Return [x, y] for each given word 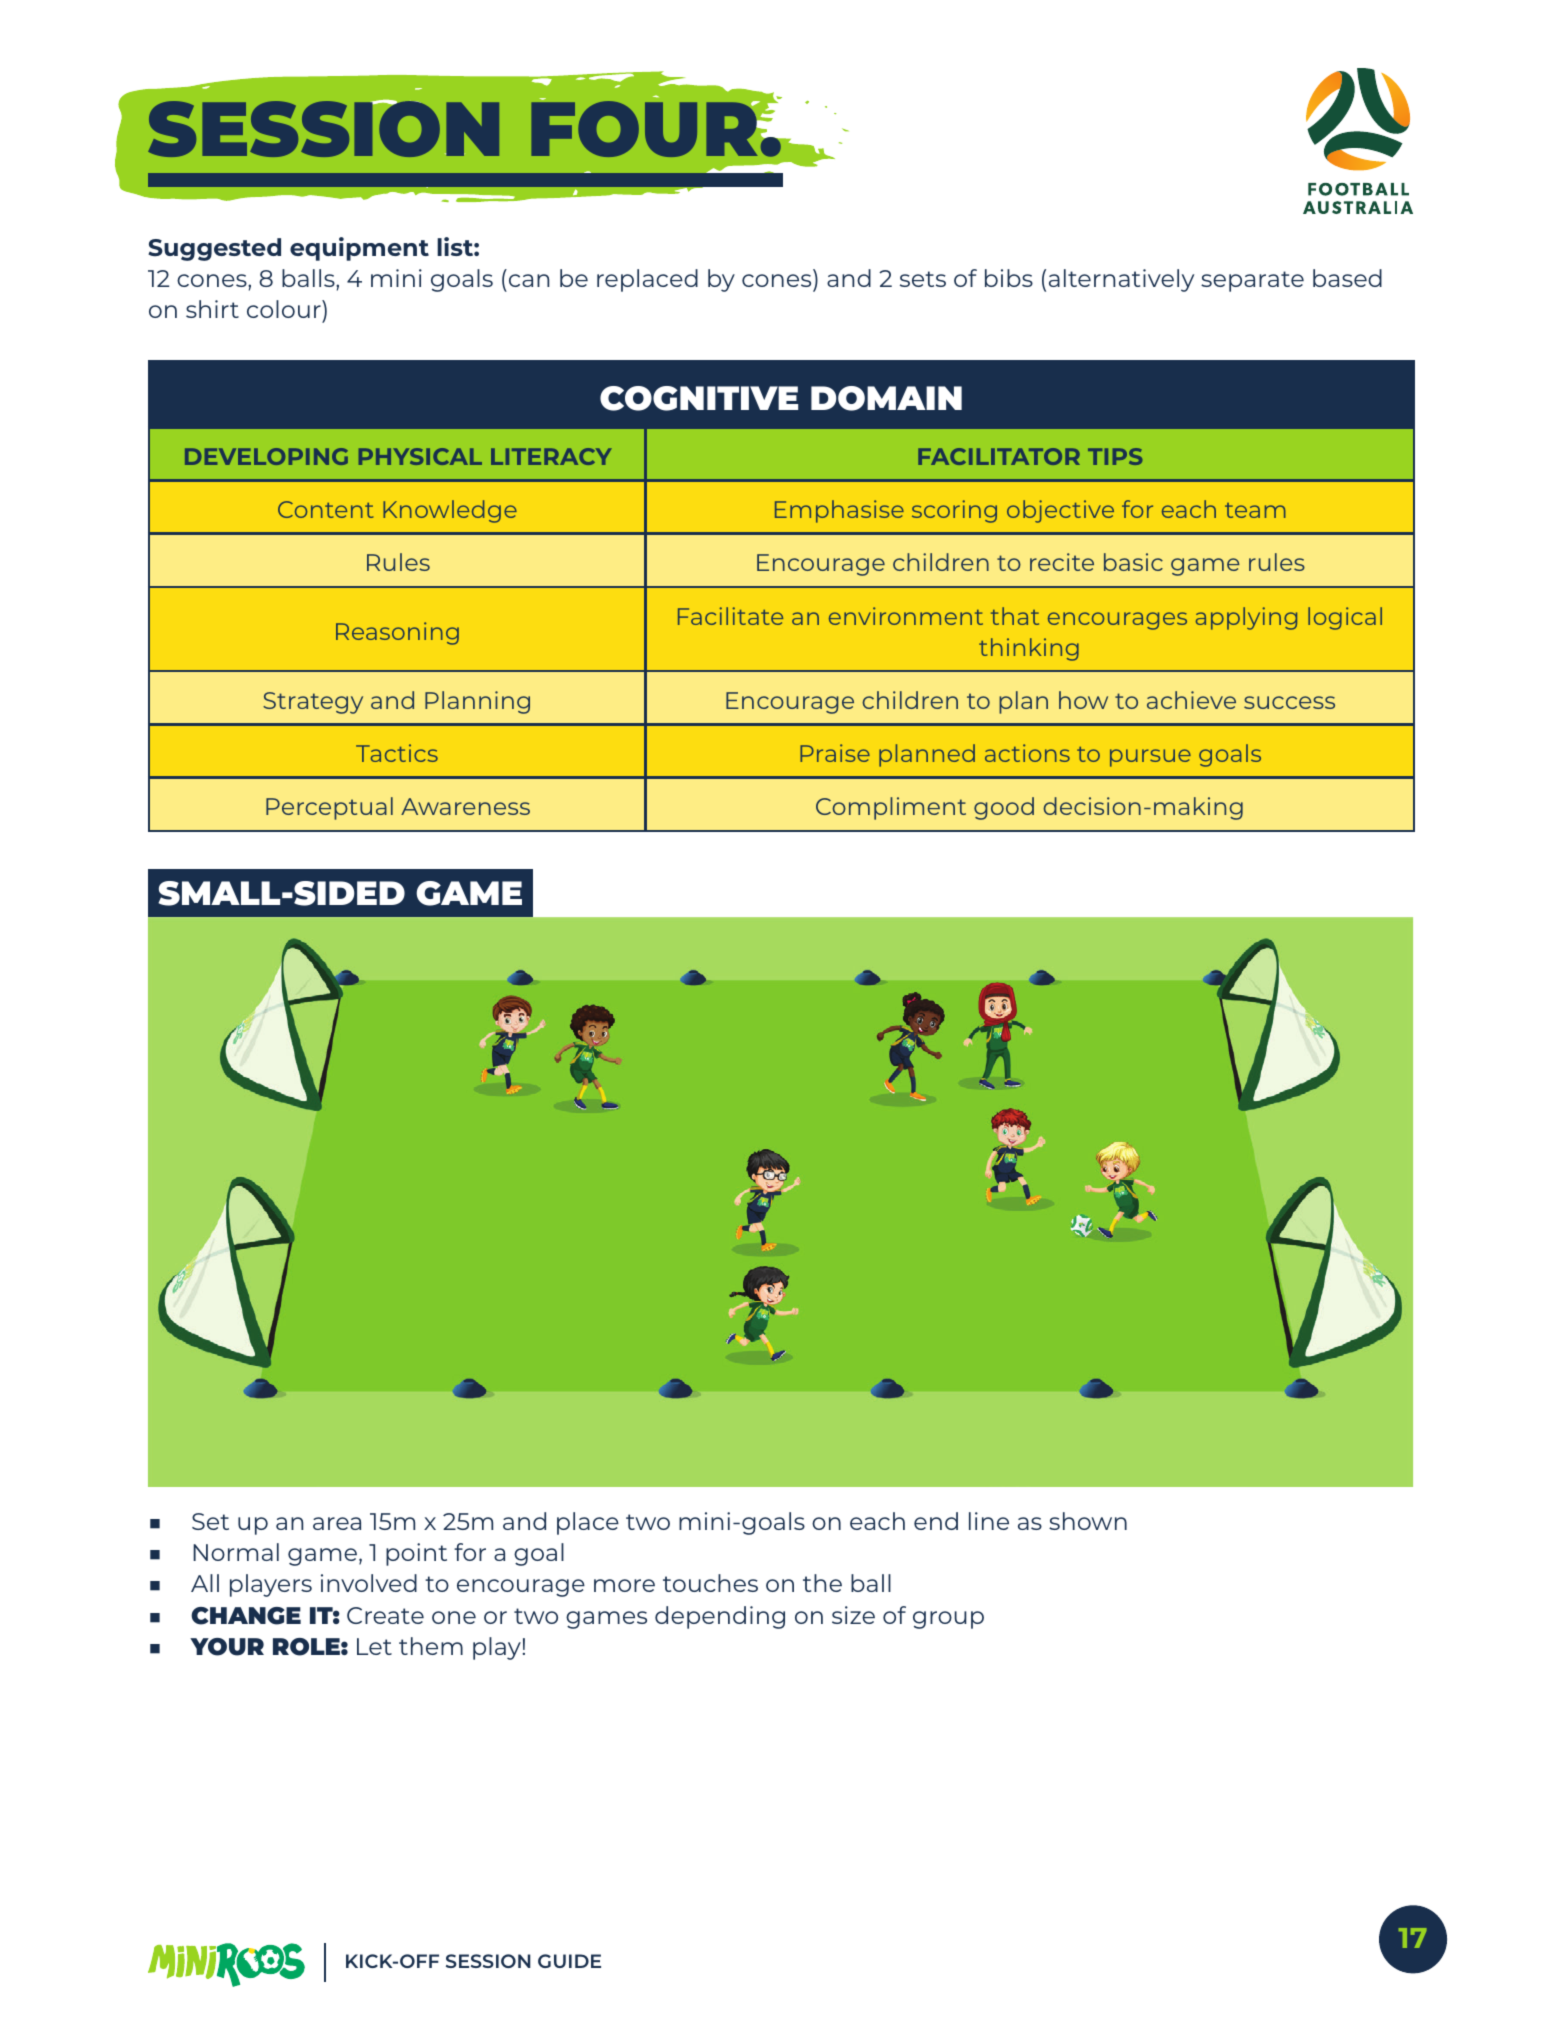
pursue [1150, 758]
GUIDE [569, 1961]
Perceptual [329, 808]
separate [1252, 281]
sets [923, 279]
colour [285, 309]
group [948, 1620]
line [989, 1521]
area [337, 1523]
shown [1088, 1521]
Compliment [891, 808]
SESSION [488, 1961]
